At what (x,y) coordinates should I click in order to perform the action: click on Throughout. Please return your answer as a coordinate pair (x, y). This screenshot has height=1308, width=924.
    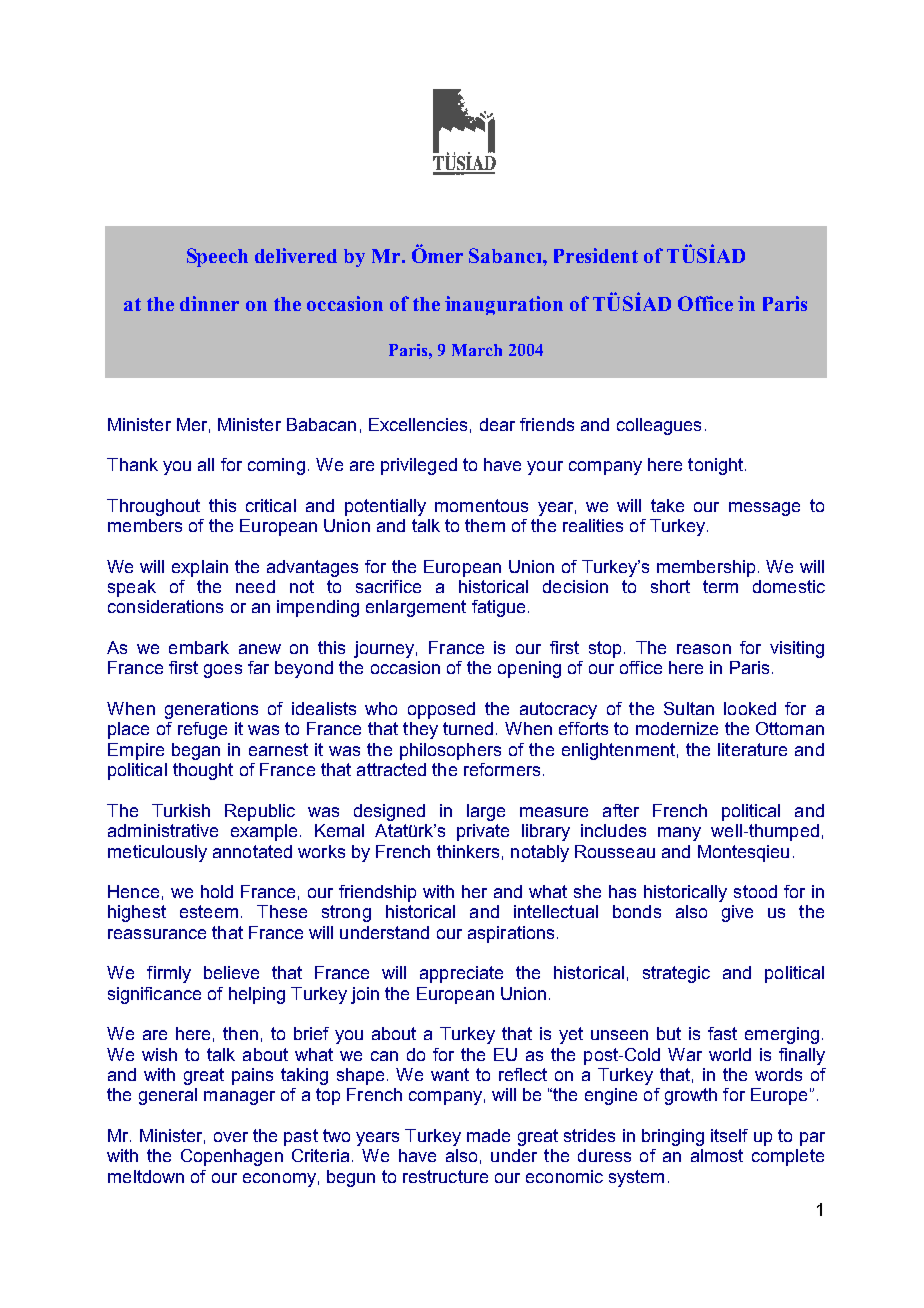
    Looking at the image, I should click on (153, 507).
